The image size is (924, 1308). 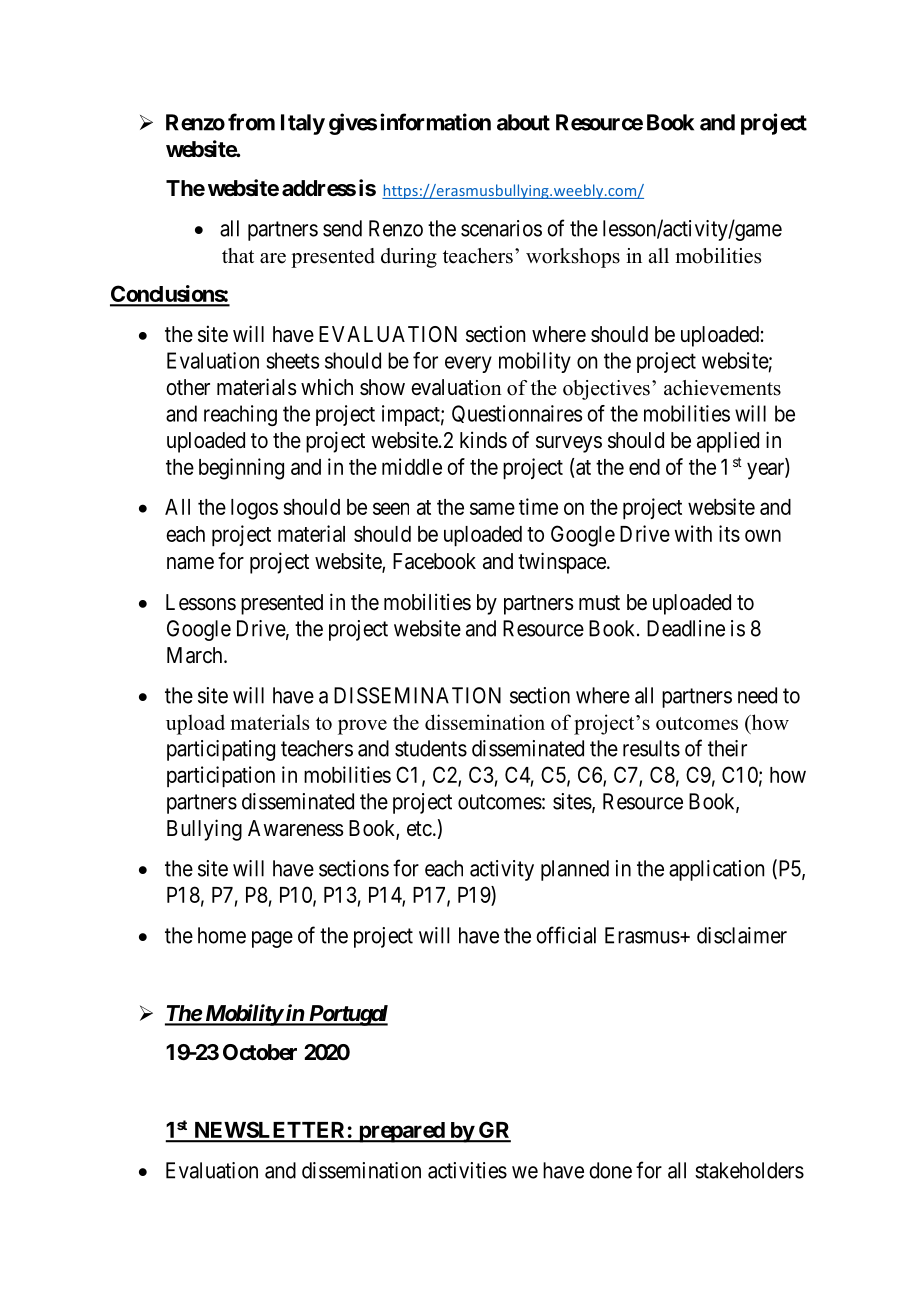 I want to click on students, so click(x=431, y=748).
